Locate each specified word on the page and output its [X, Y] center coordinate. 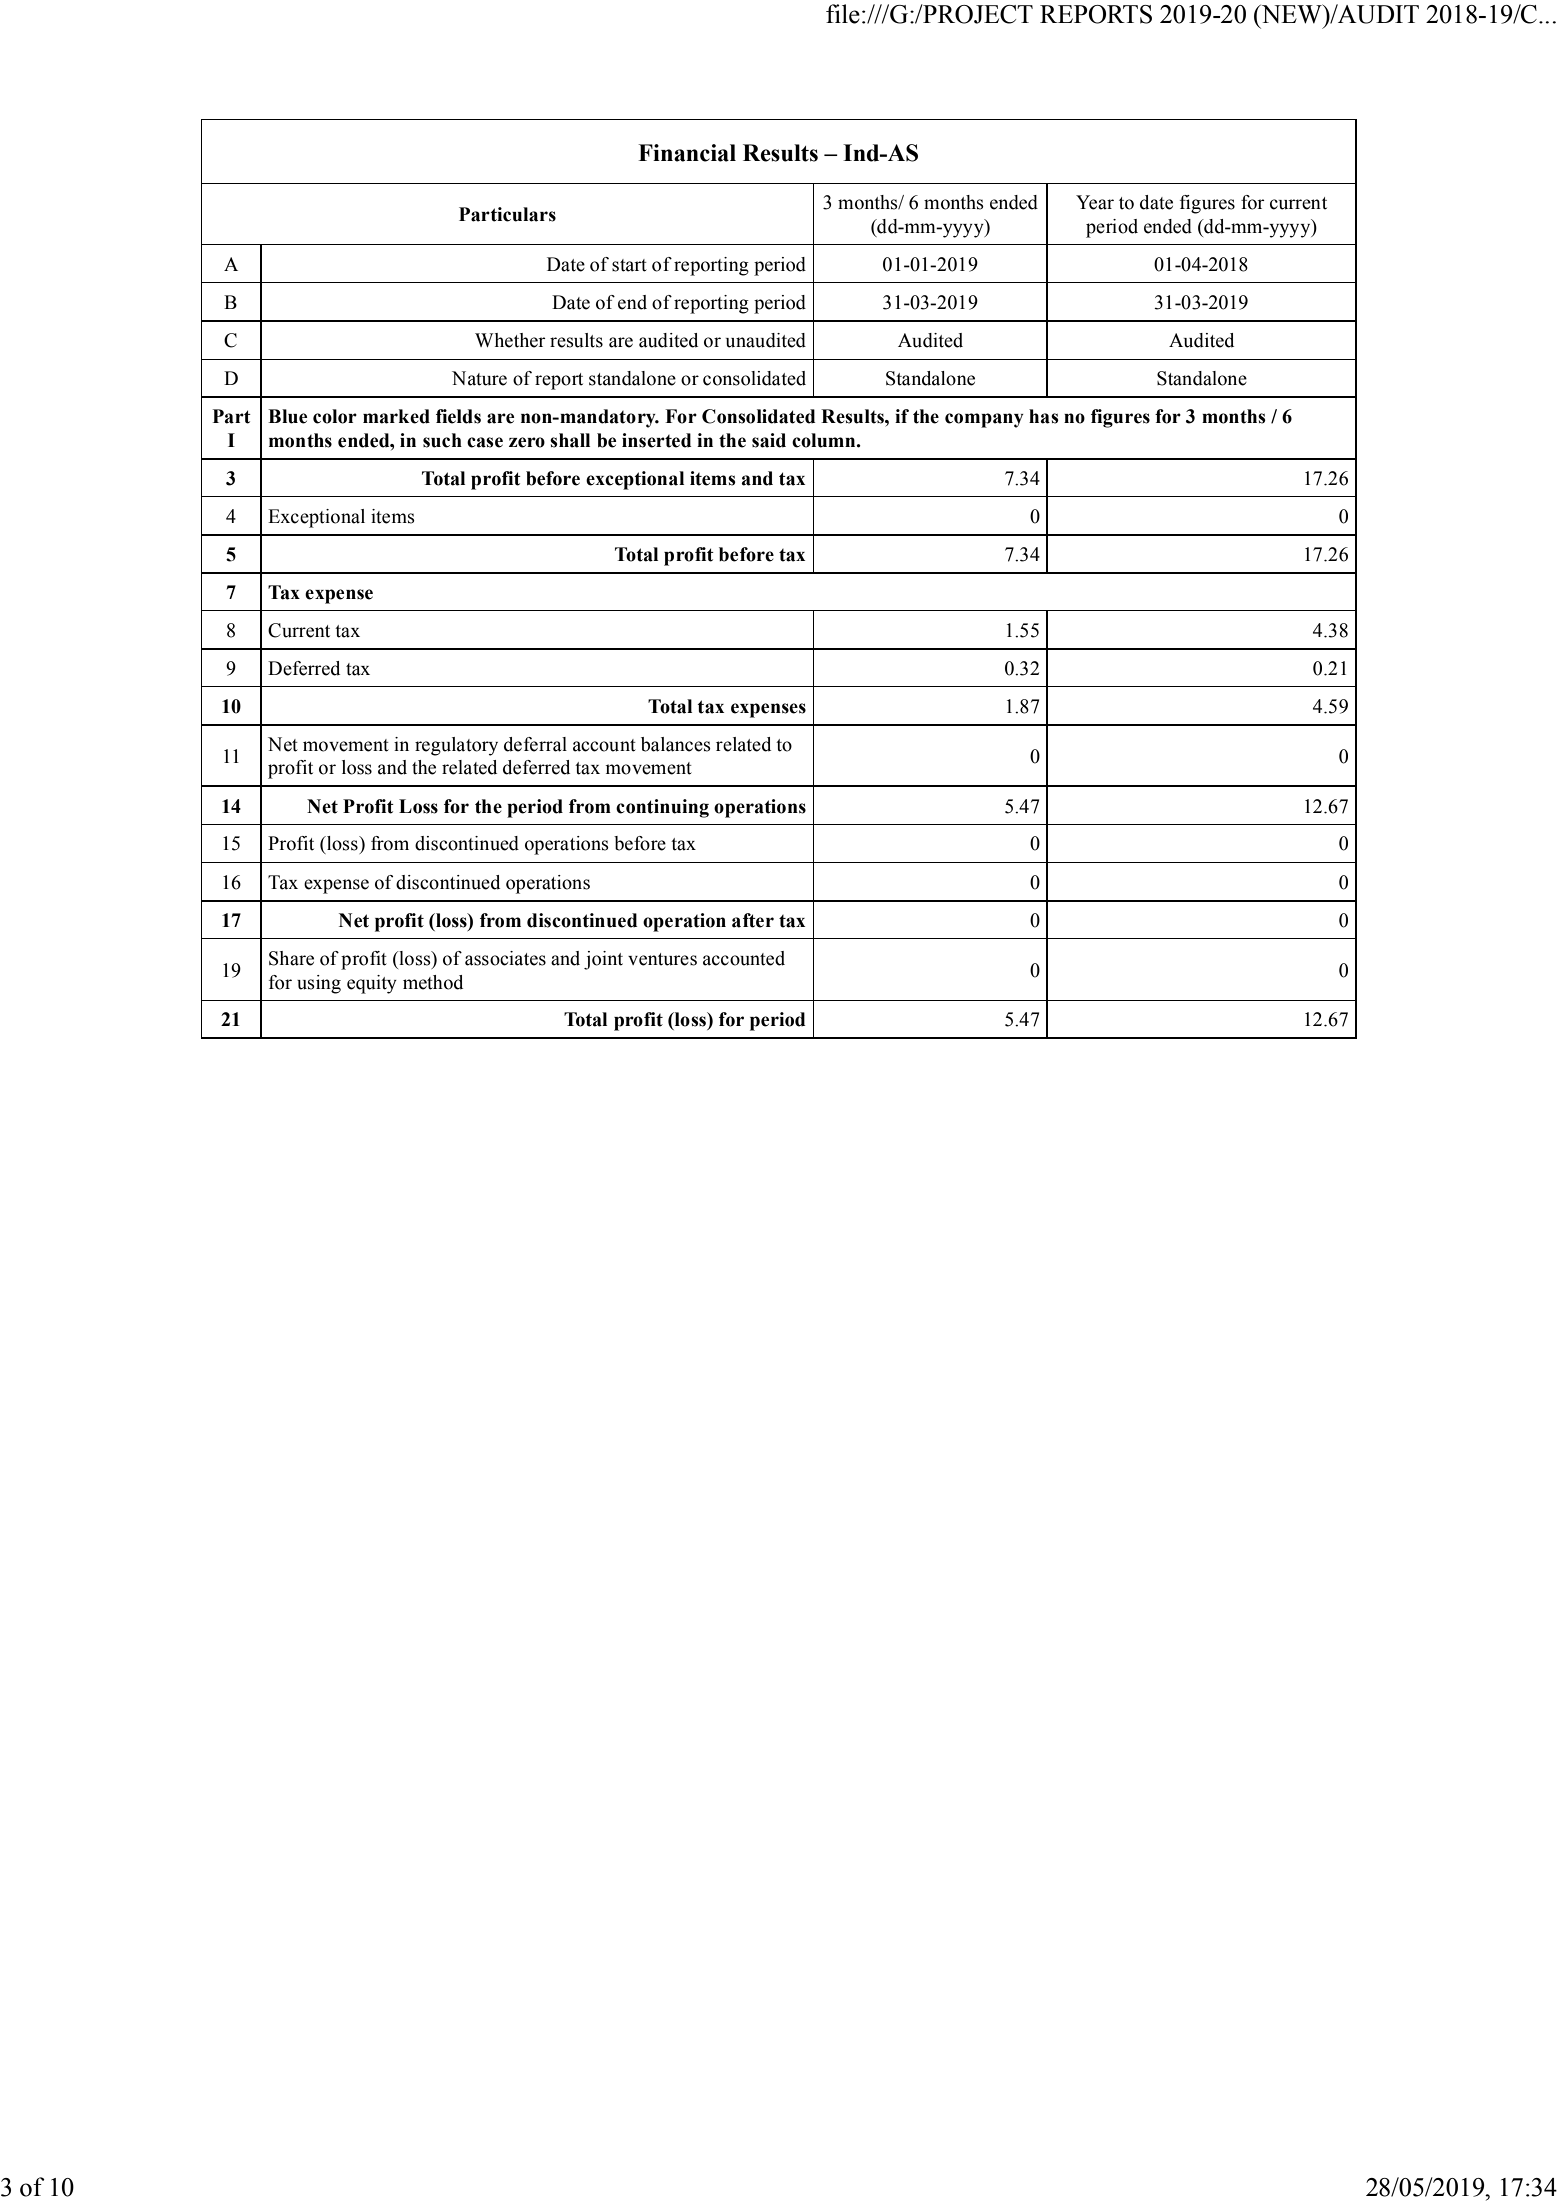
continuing [662, 808]
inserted [656, 440]
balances [676, 744]
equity [372, 984]
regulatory [456, 746]
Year [1095, 202]
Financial [687, 153]
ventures [662, 959]
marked [396, 416]
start [629, 265]
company [984, 420]
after [753, 920]
